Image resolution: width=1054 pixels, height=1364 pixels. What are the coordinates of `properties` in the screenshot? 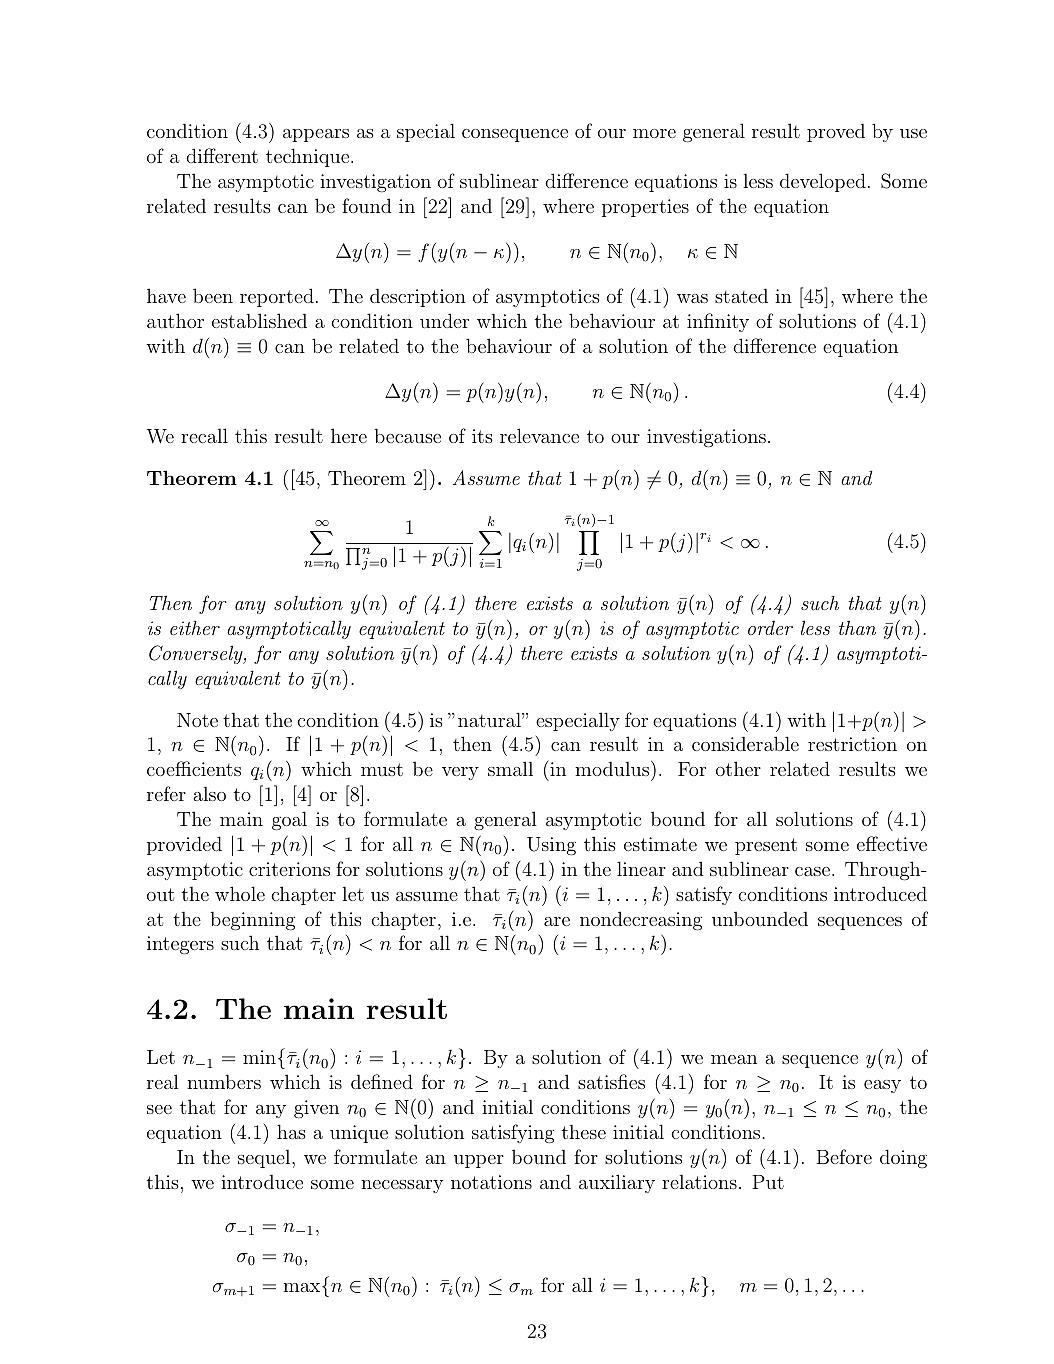 It's located at (645, 208).
